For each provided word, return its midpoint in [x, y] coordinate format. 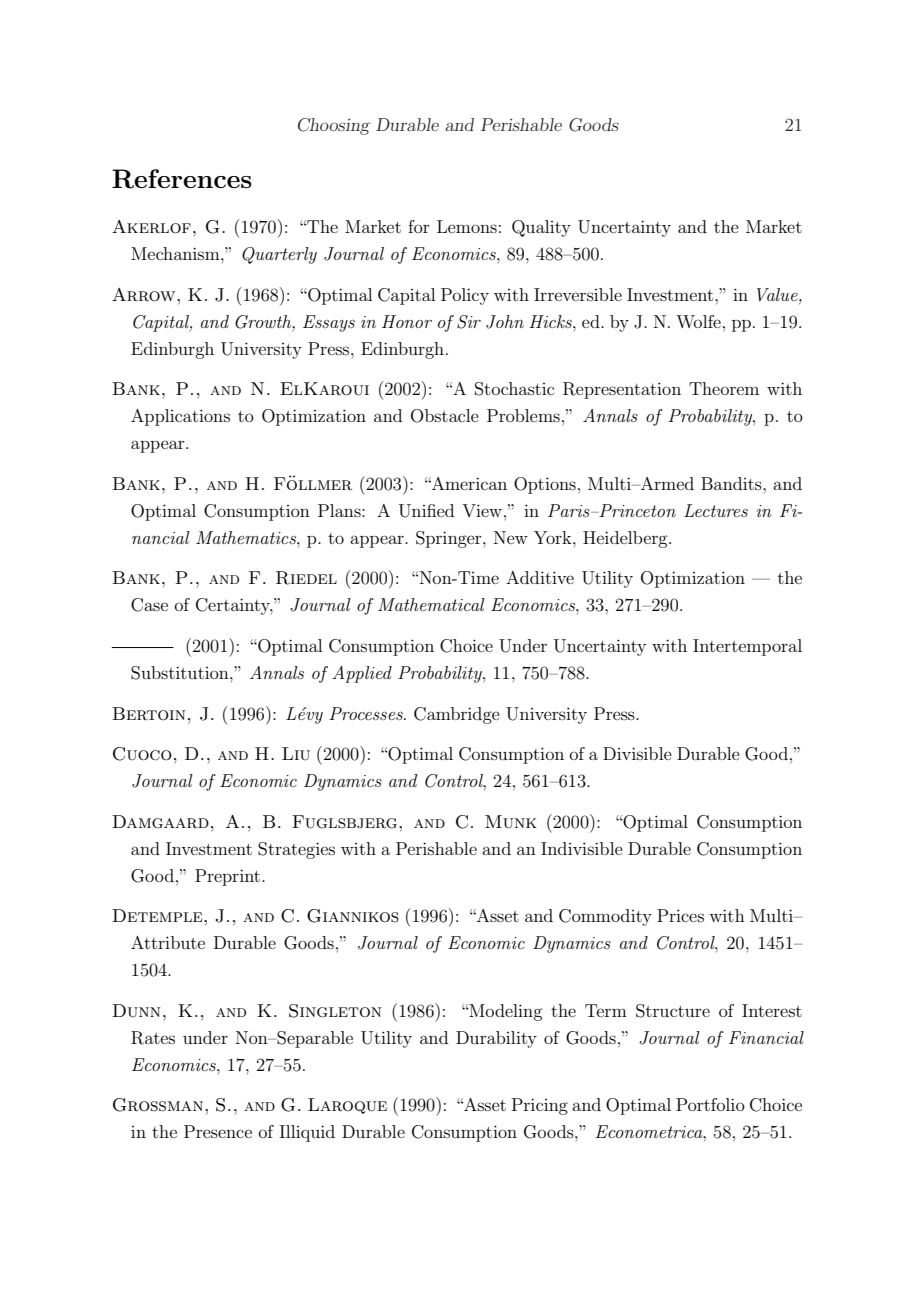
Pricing [540, 1106]
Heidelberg [626, 539]
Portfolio [710, 1104]
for [419, 226]
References [182, 179]
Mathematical [431, 604]
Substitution [181, 673]
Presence [218, 1131]
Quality [541, 228]
